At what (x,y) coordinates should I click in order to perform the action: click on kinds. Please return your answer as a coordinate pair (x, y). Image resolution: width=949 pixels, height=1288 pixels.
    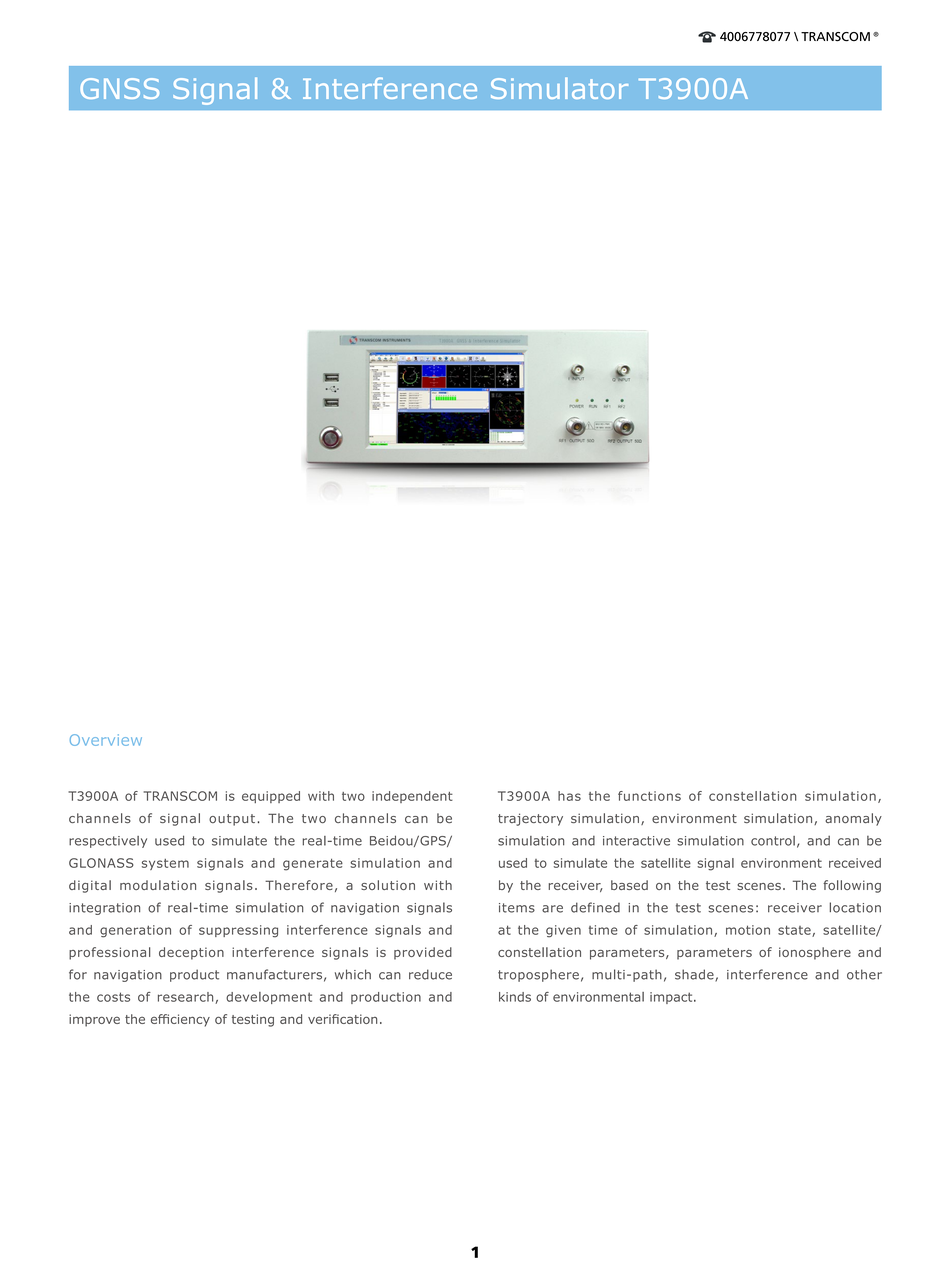
    Looking at the image, I should click on (515, 997).
